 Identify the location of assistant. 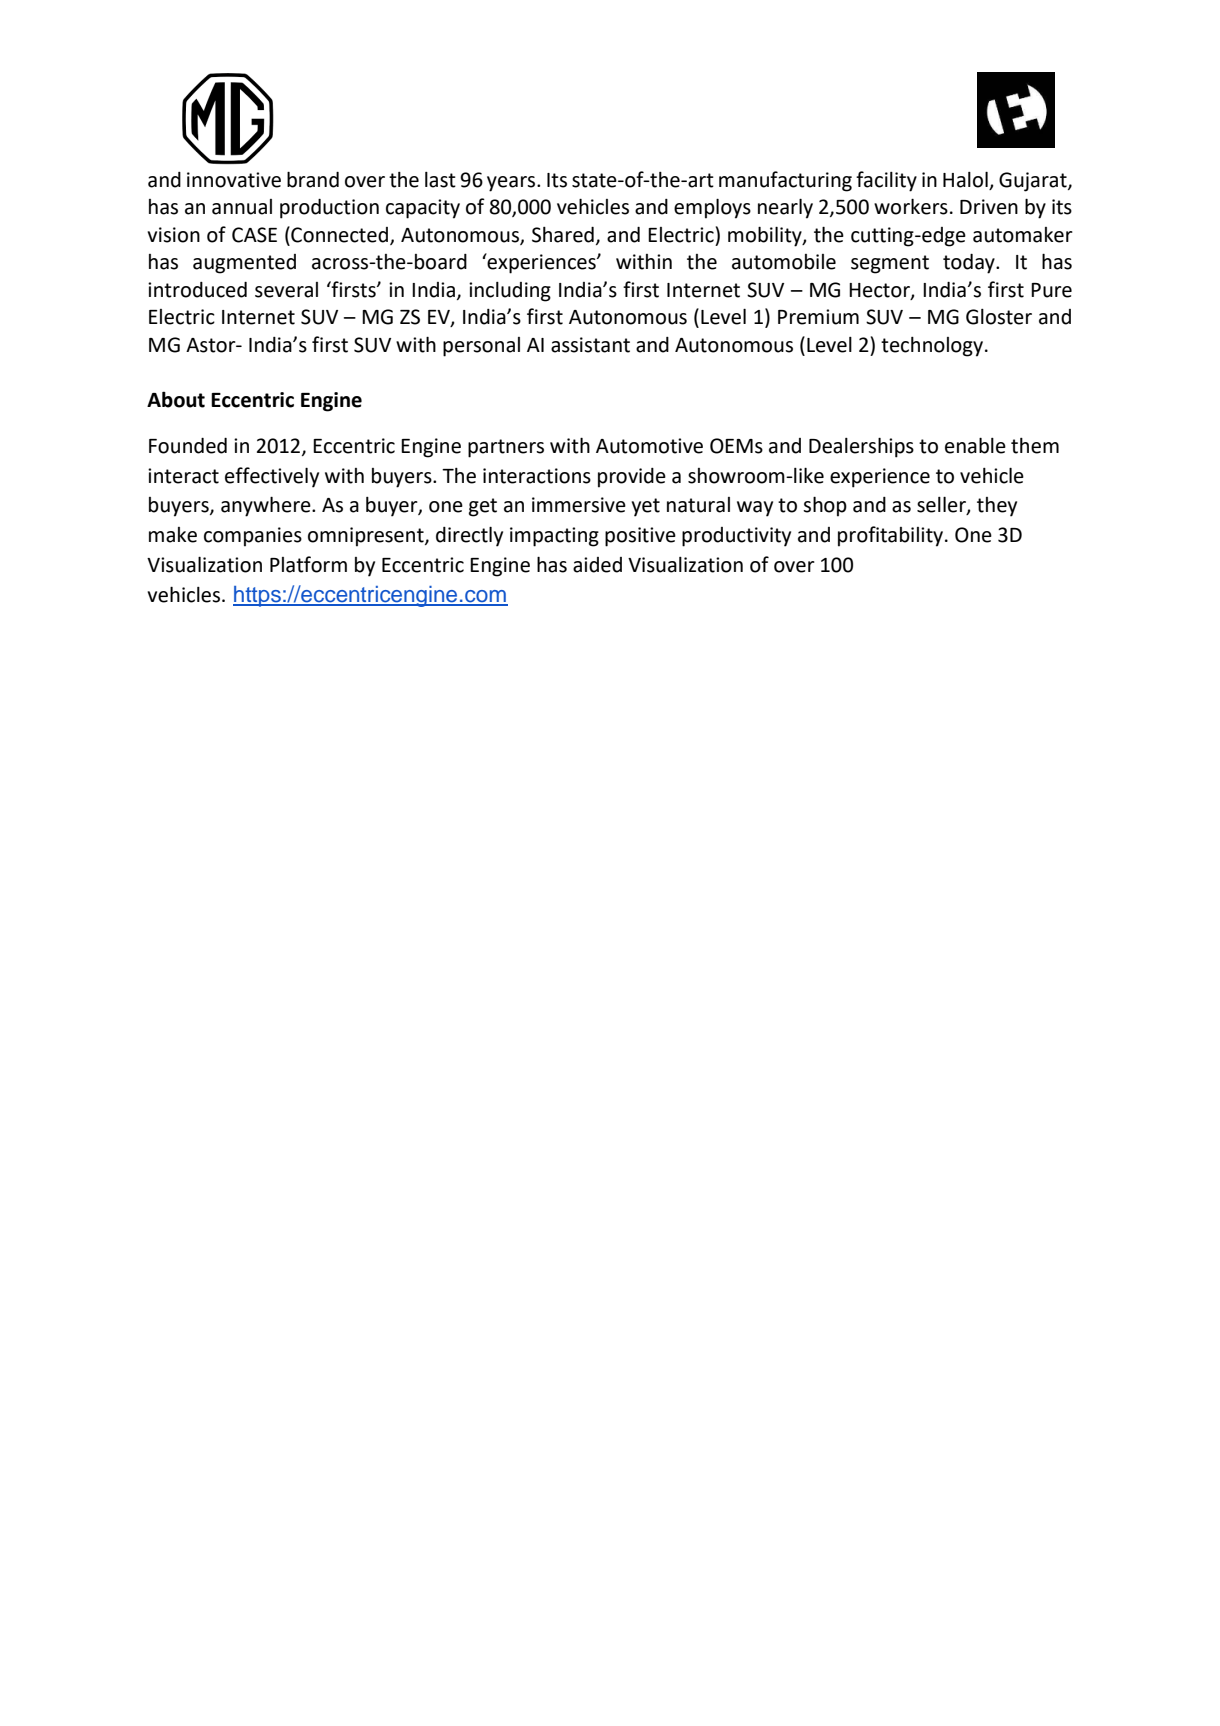
(590, 345).
